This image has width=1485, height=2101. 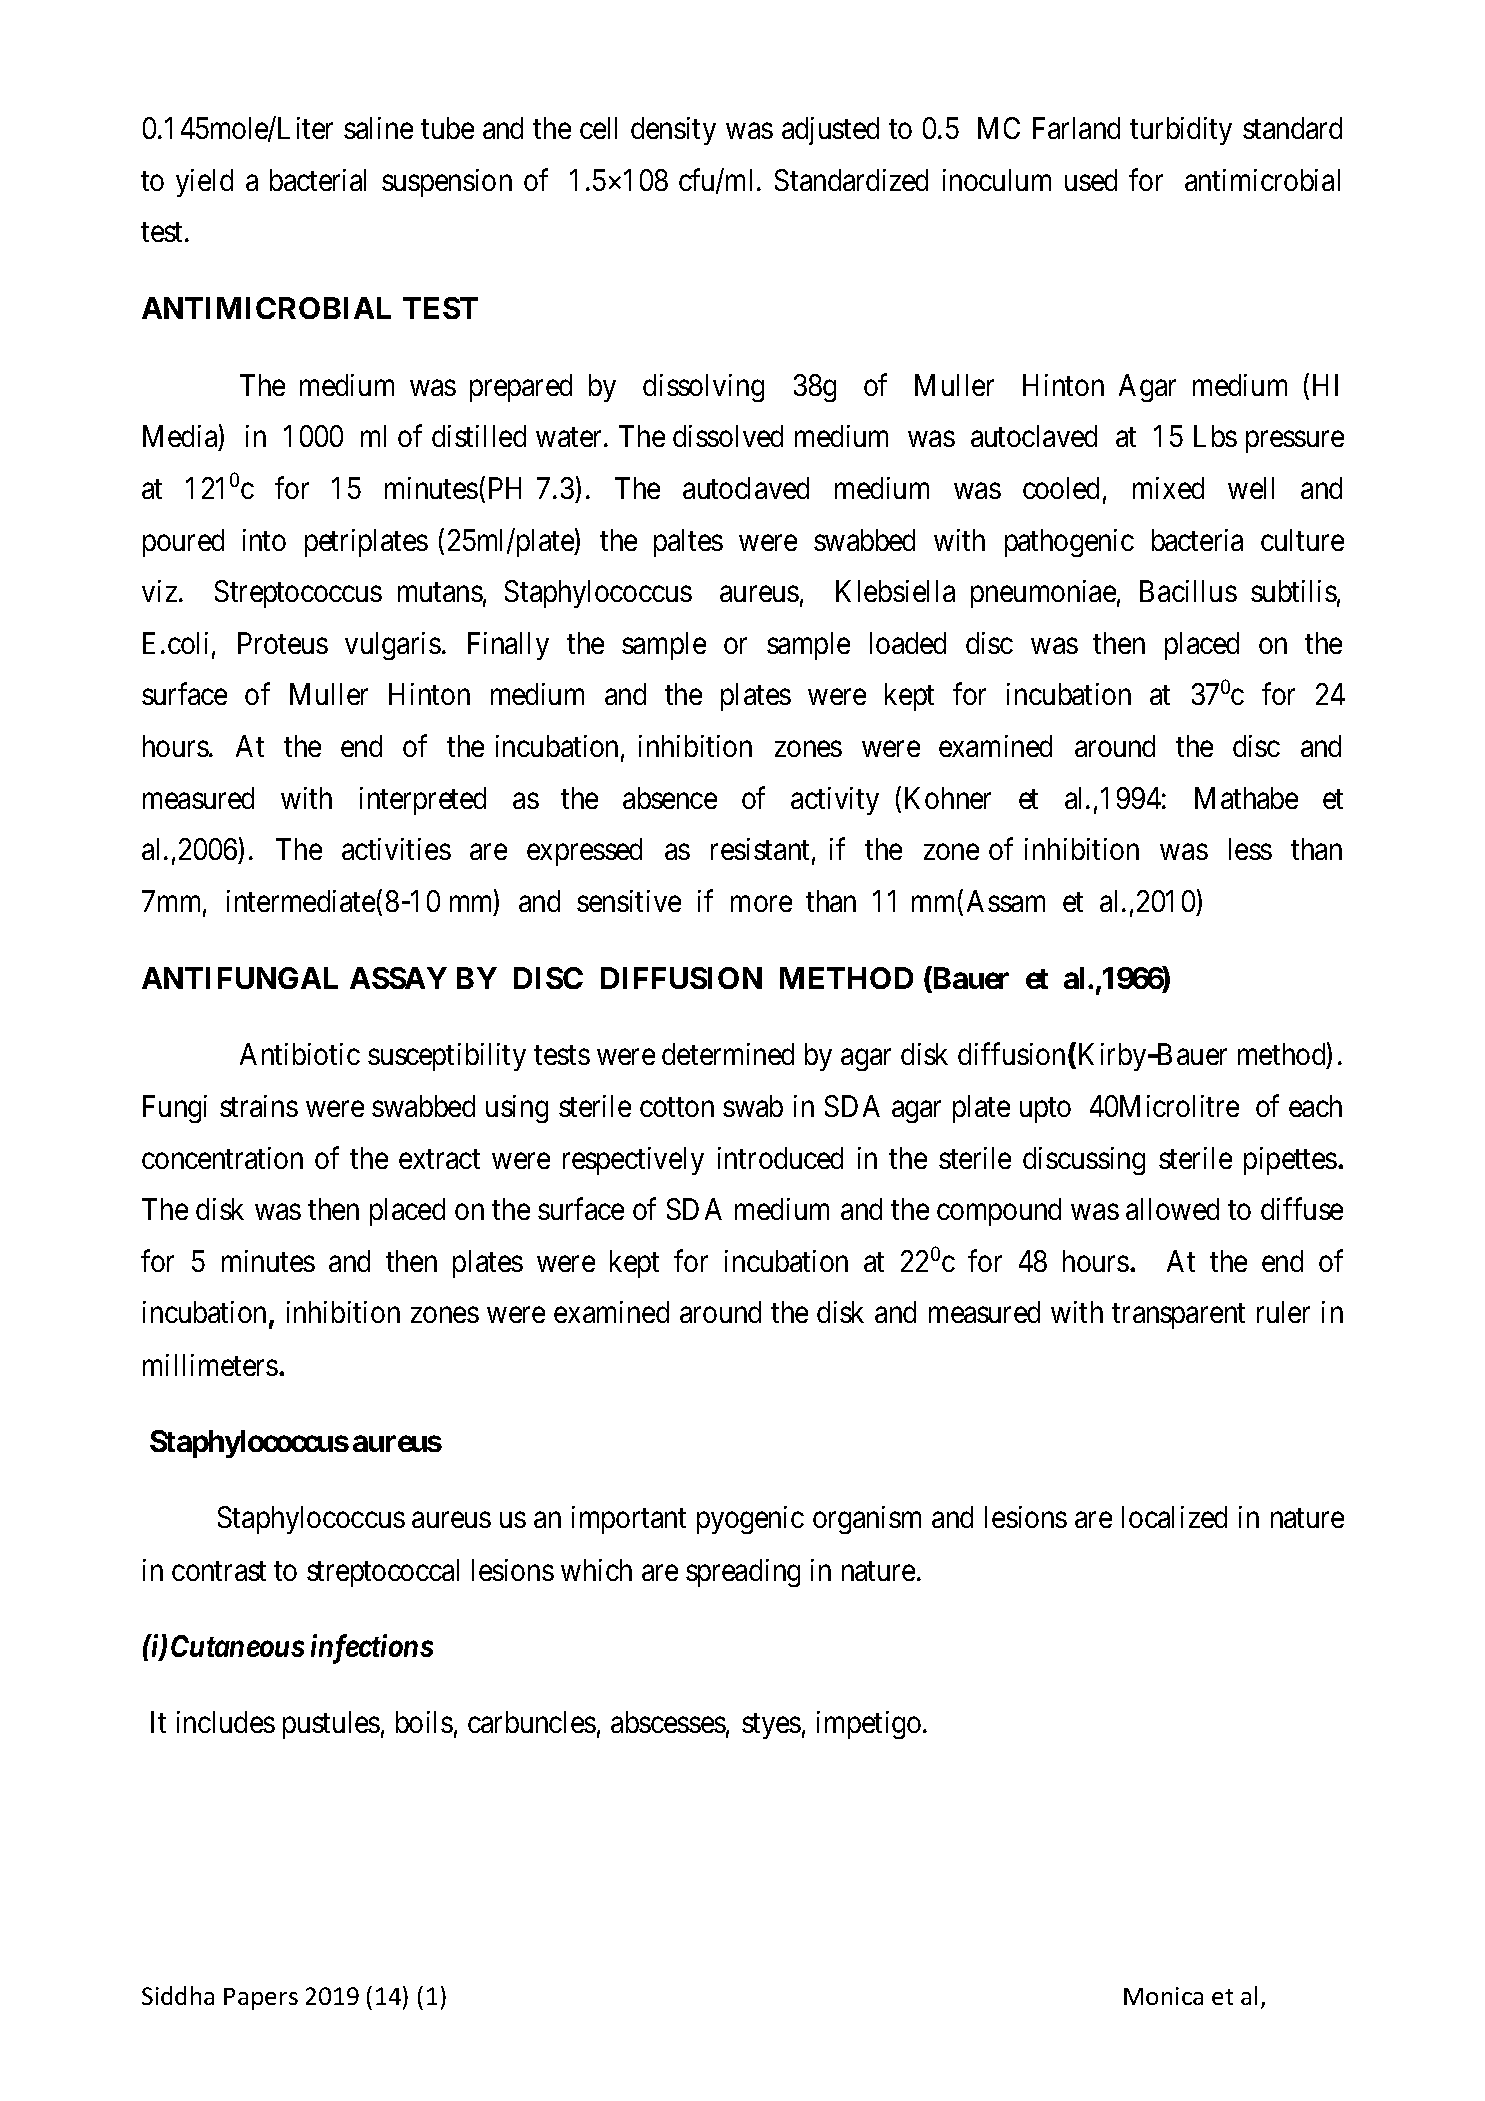 What do you see at coordinates (1178, 1316) in the image?
I see `transparent` at bounding box center [1178, 1316].
